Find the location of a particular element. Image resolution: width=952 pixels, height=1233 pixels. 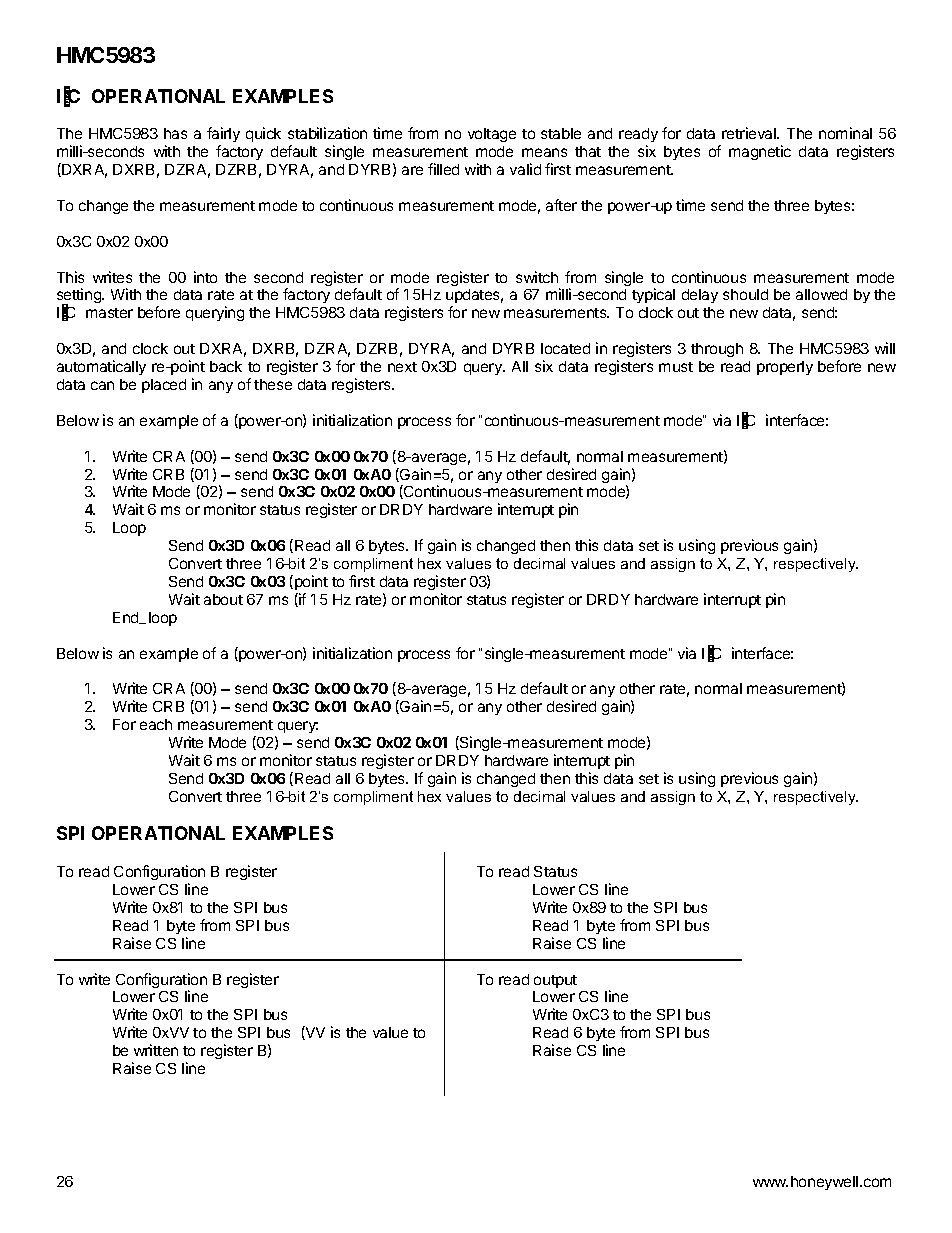

must is located at coordinates (676, 367).
